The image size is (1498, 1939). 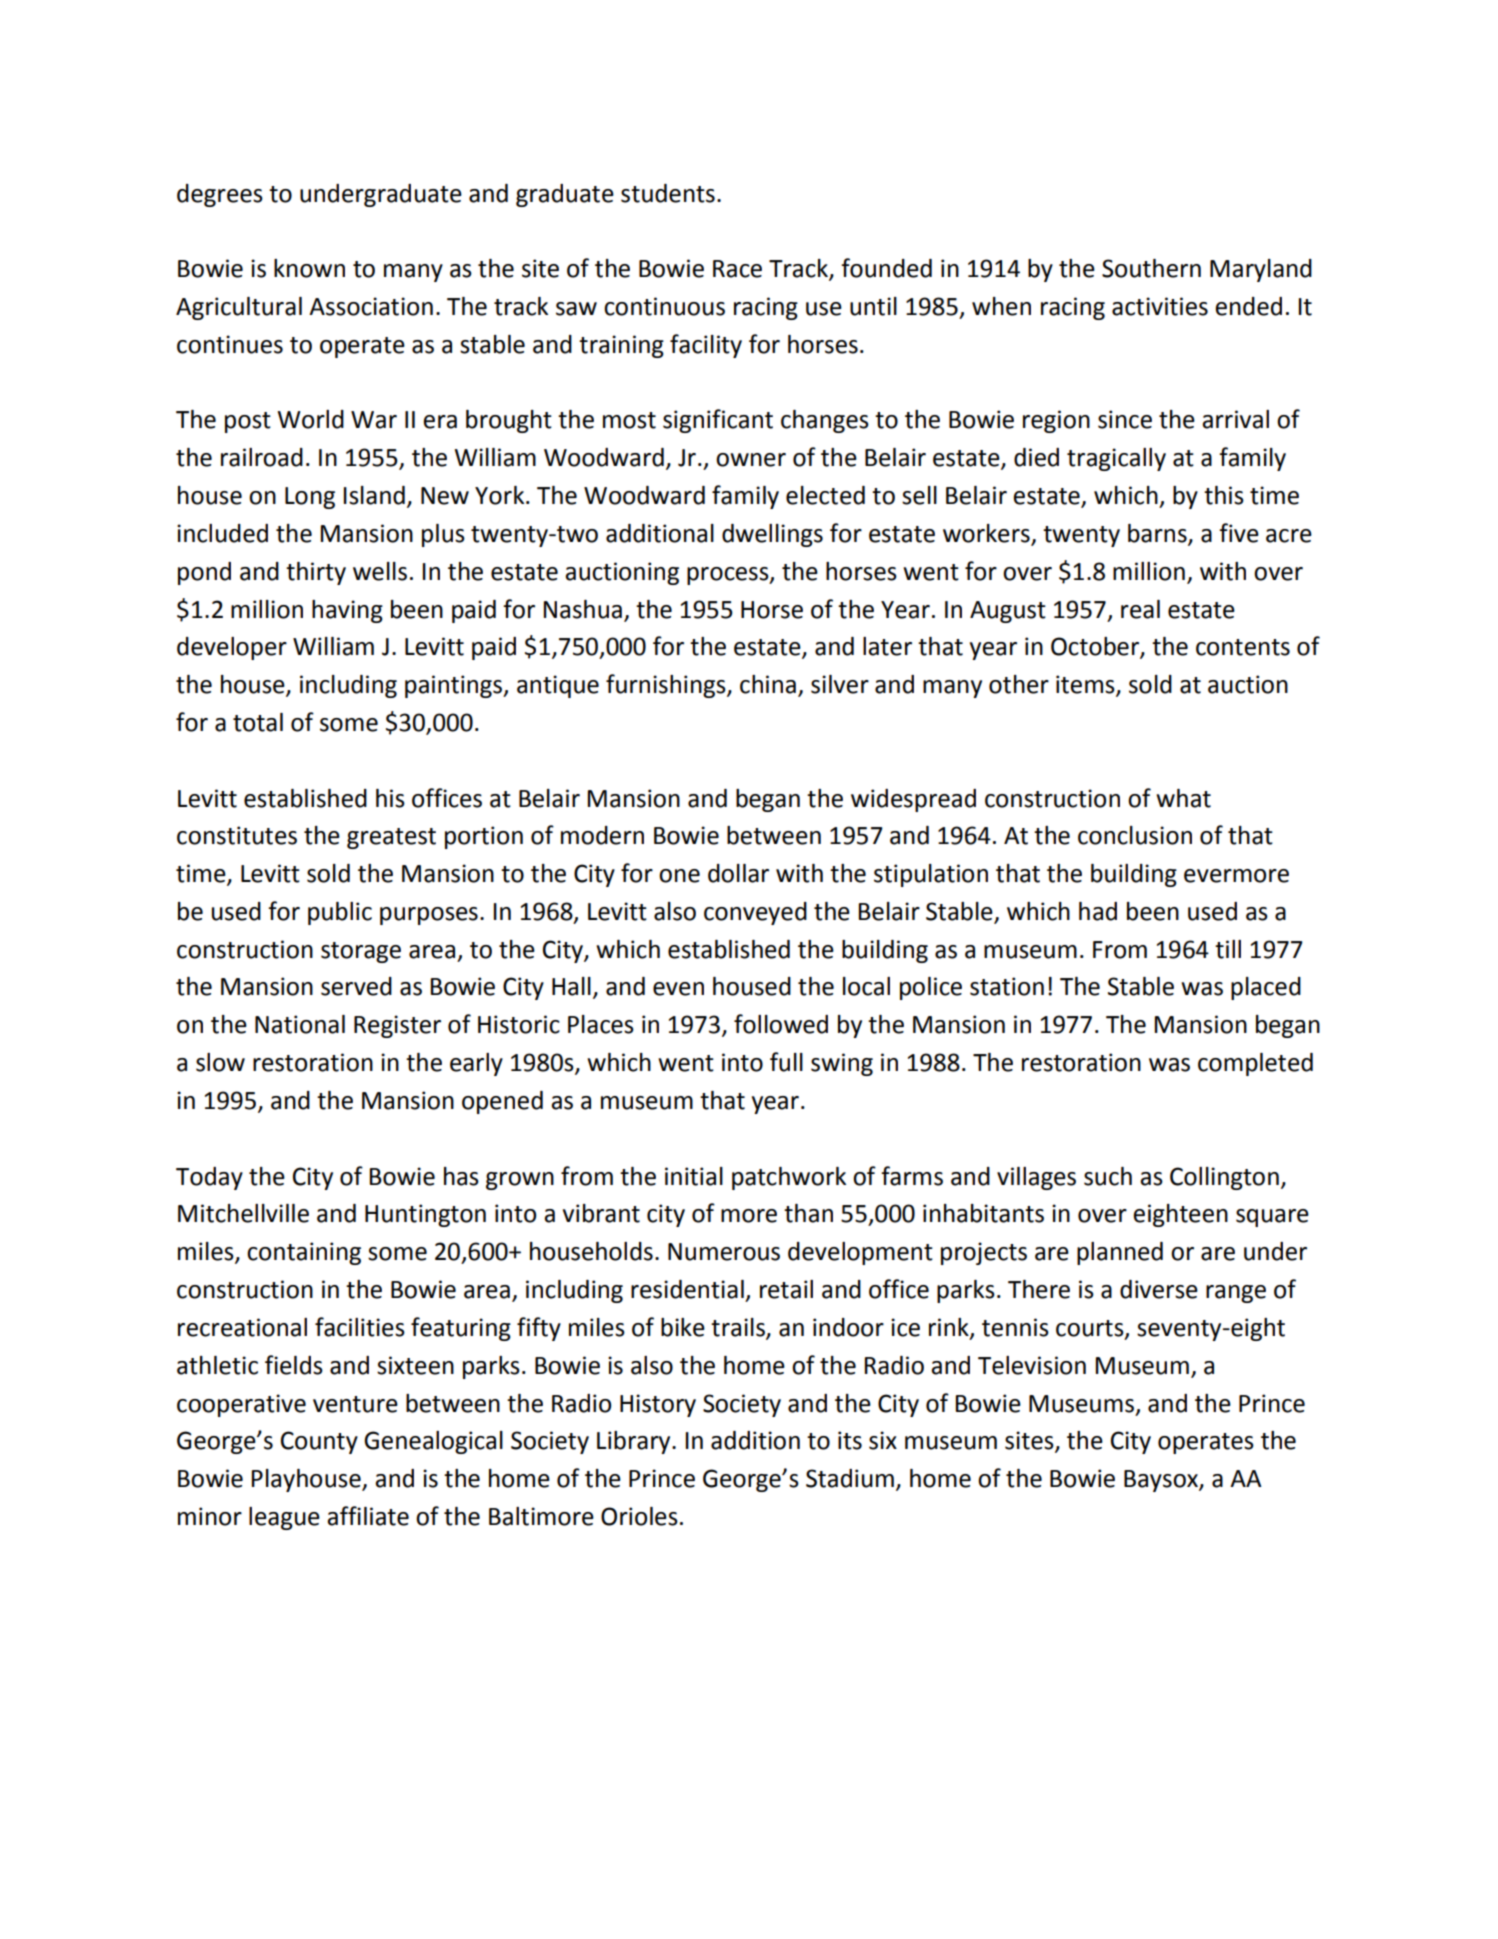 What do you see at coordinates (738, 873) in the image?
I see `dollar` at bounding box center [738, 873].
